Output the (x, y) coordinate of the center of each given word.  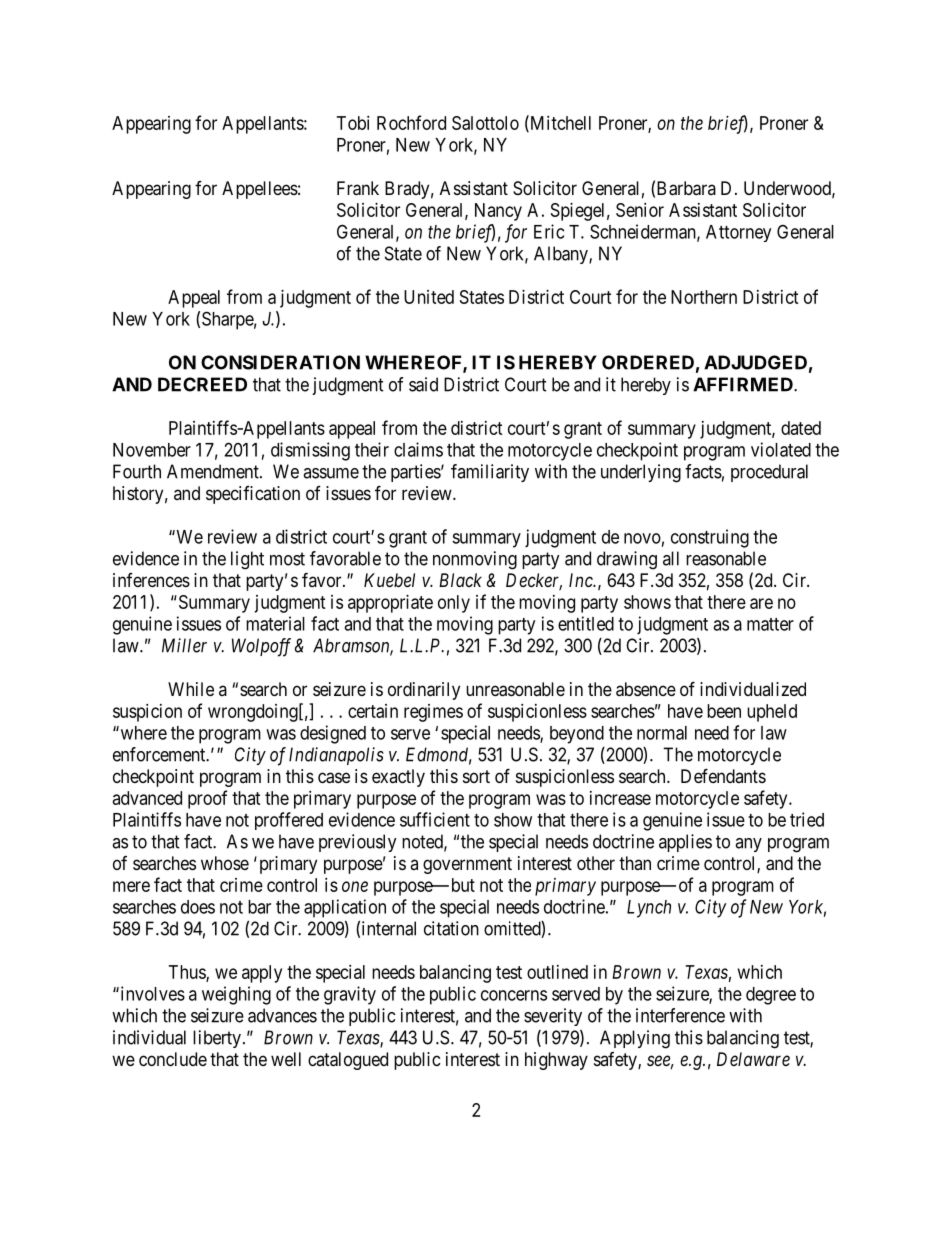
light (247, 560)
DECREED (202, 384)
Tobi (353, 123)
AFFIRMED (744, 384)
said (423, 384)
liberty (217, 1039)
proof (207, 799)
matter (770, 624)
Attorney (738, 233)
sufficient (435, 819)
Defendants (723, 775)
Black (460, 580)
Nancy (498, 212)
